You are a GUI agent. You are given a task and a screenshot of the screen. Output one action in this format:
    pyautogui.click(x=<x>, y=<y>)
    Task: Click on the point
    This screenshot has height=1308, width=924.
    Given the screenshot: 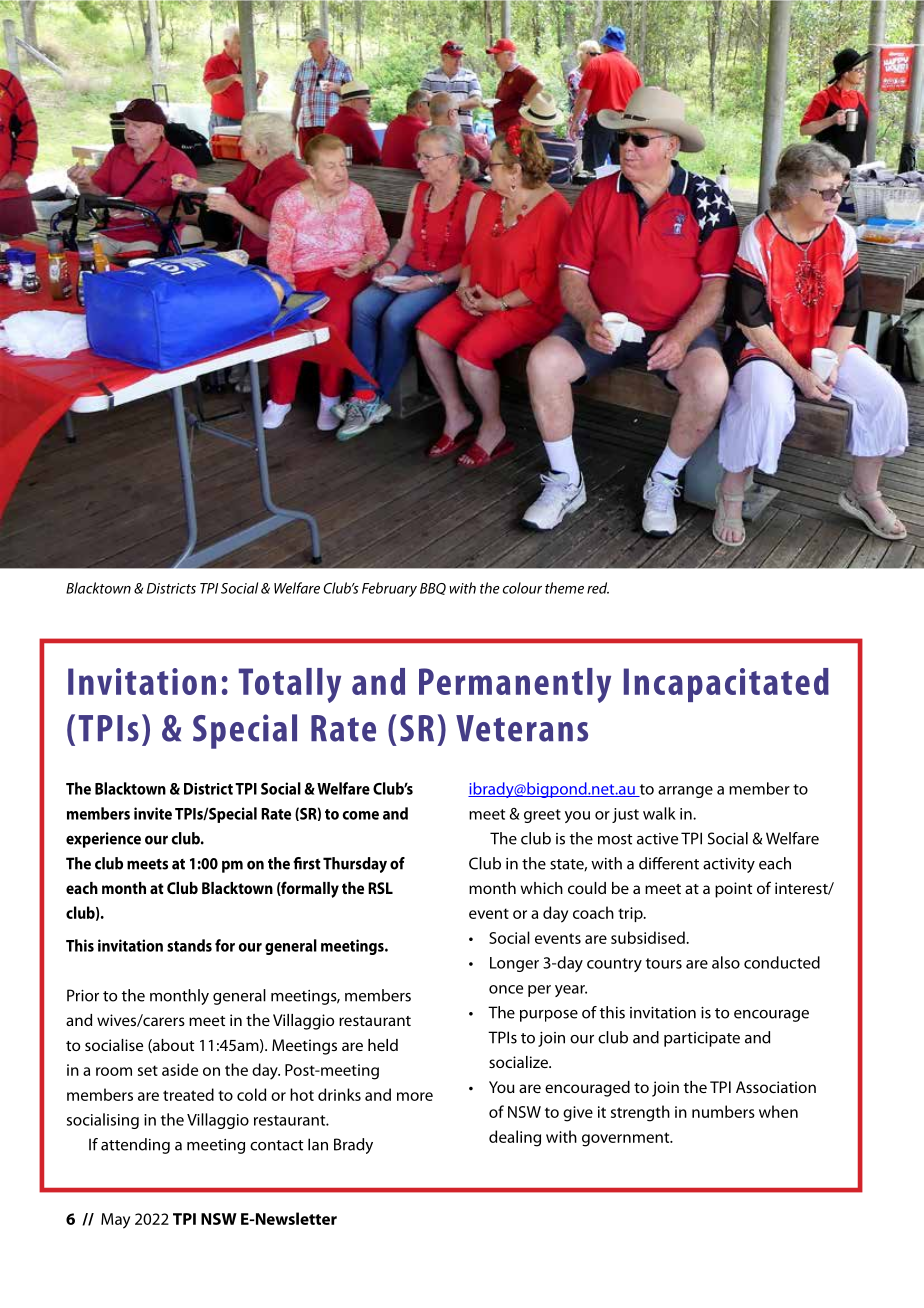 What is the action you would take?
    pyautogui.click(x=733, y=890)
